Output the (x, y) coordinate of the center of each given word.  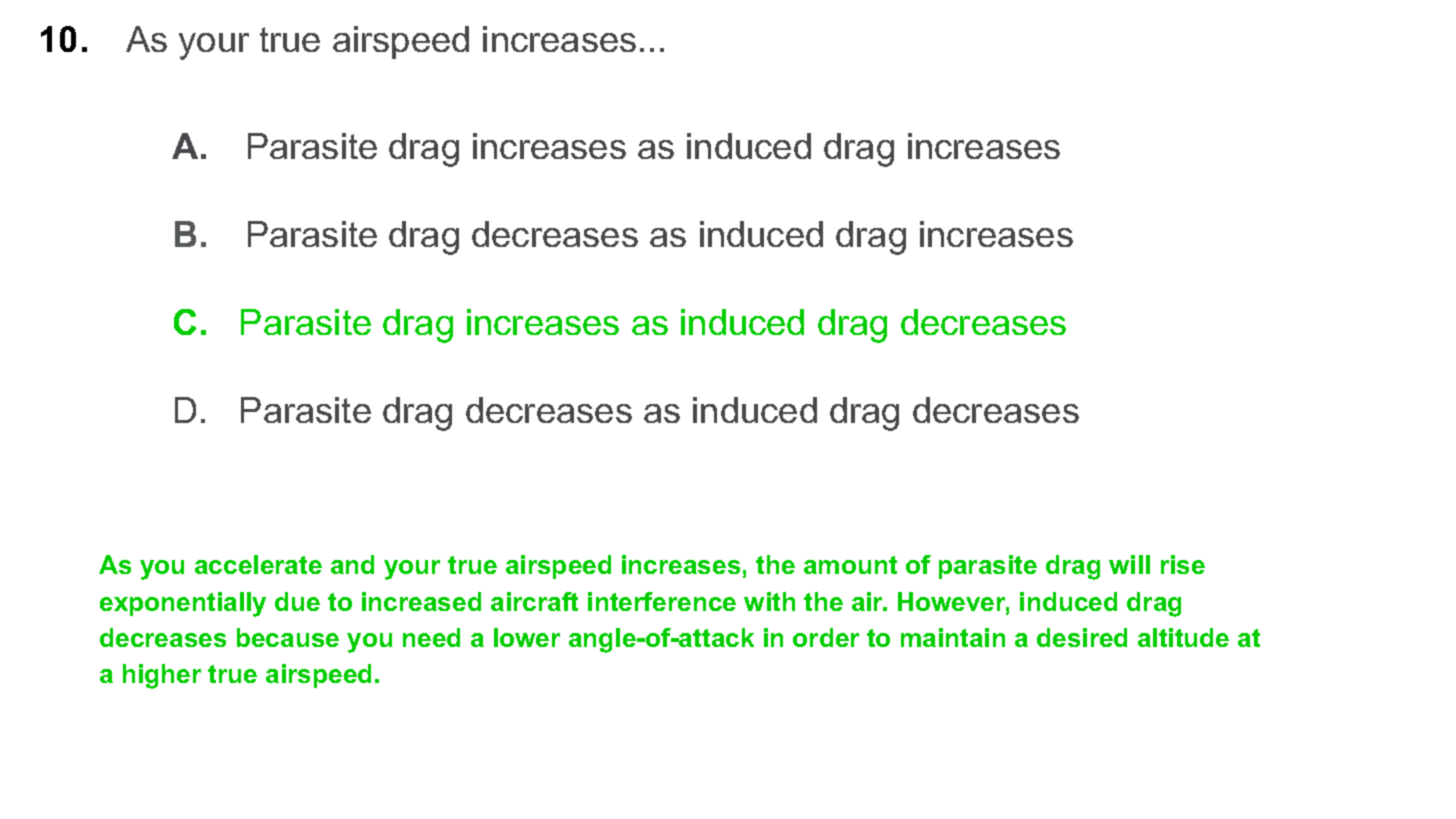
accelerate (258, 564)
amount (850, 565)
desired (1082, 637)
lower (527, 637)
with (769, 601)
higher (162, 676)
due (297, 601)
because (288, 637)
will (1129, 564)
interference (662, 601)
